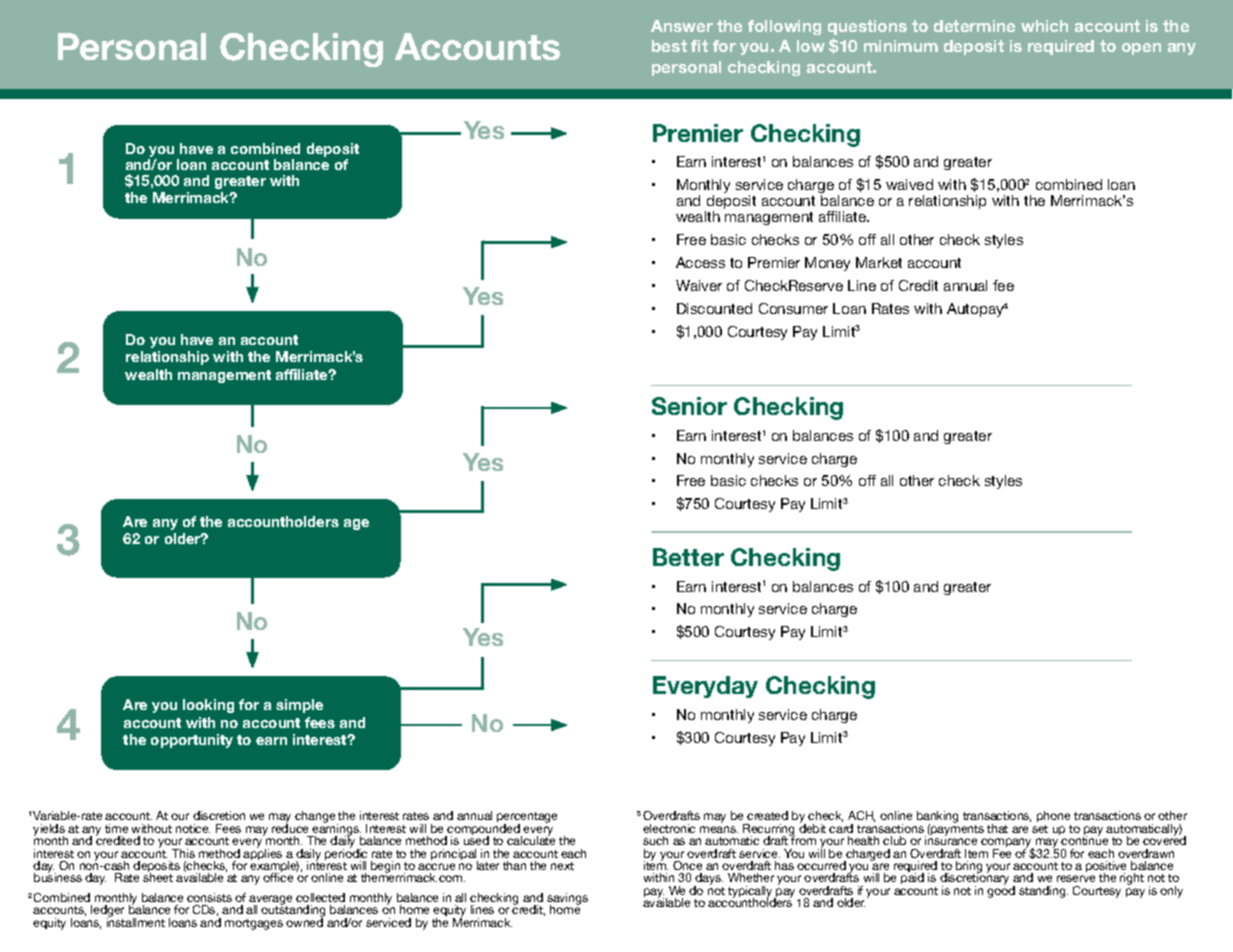  What do you see at coordinates (699, 46) in the screenshot?
I see `fit` at bounding box center [699, 46].
